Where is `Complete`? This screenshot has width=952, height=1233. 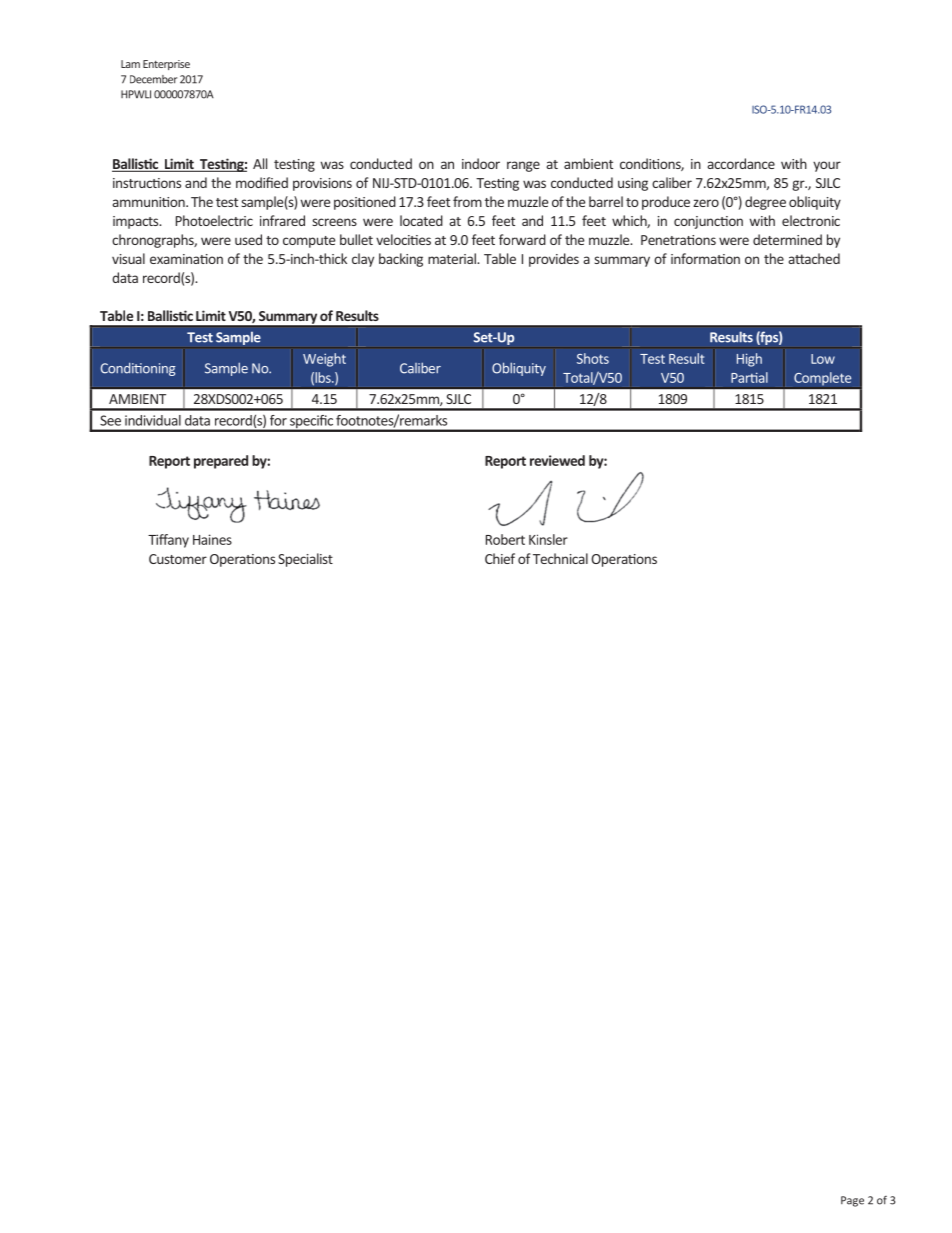
Complete is located at coordinates (822, 379).
